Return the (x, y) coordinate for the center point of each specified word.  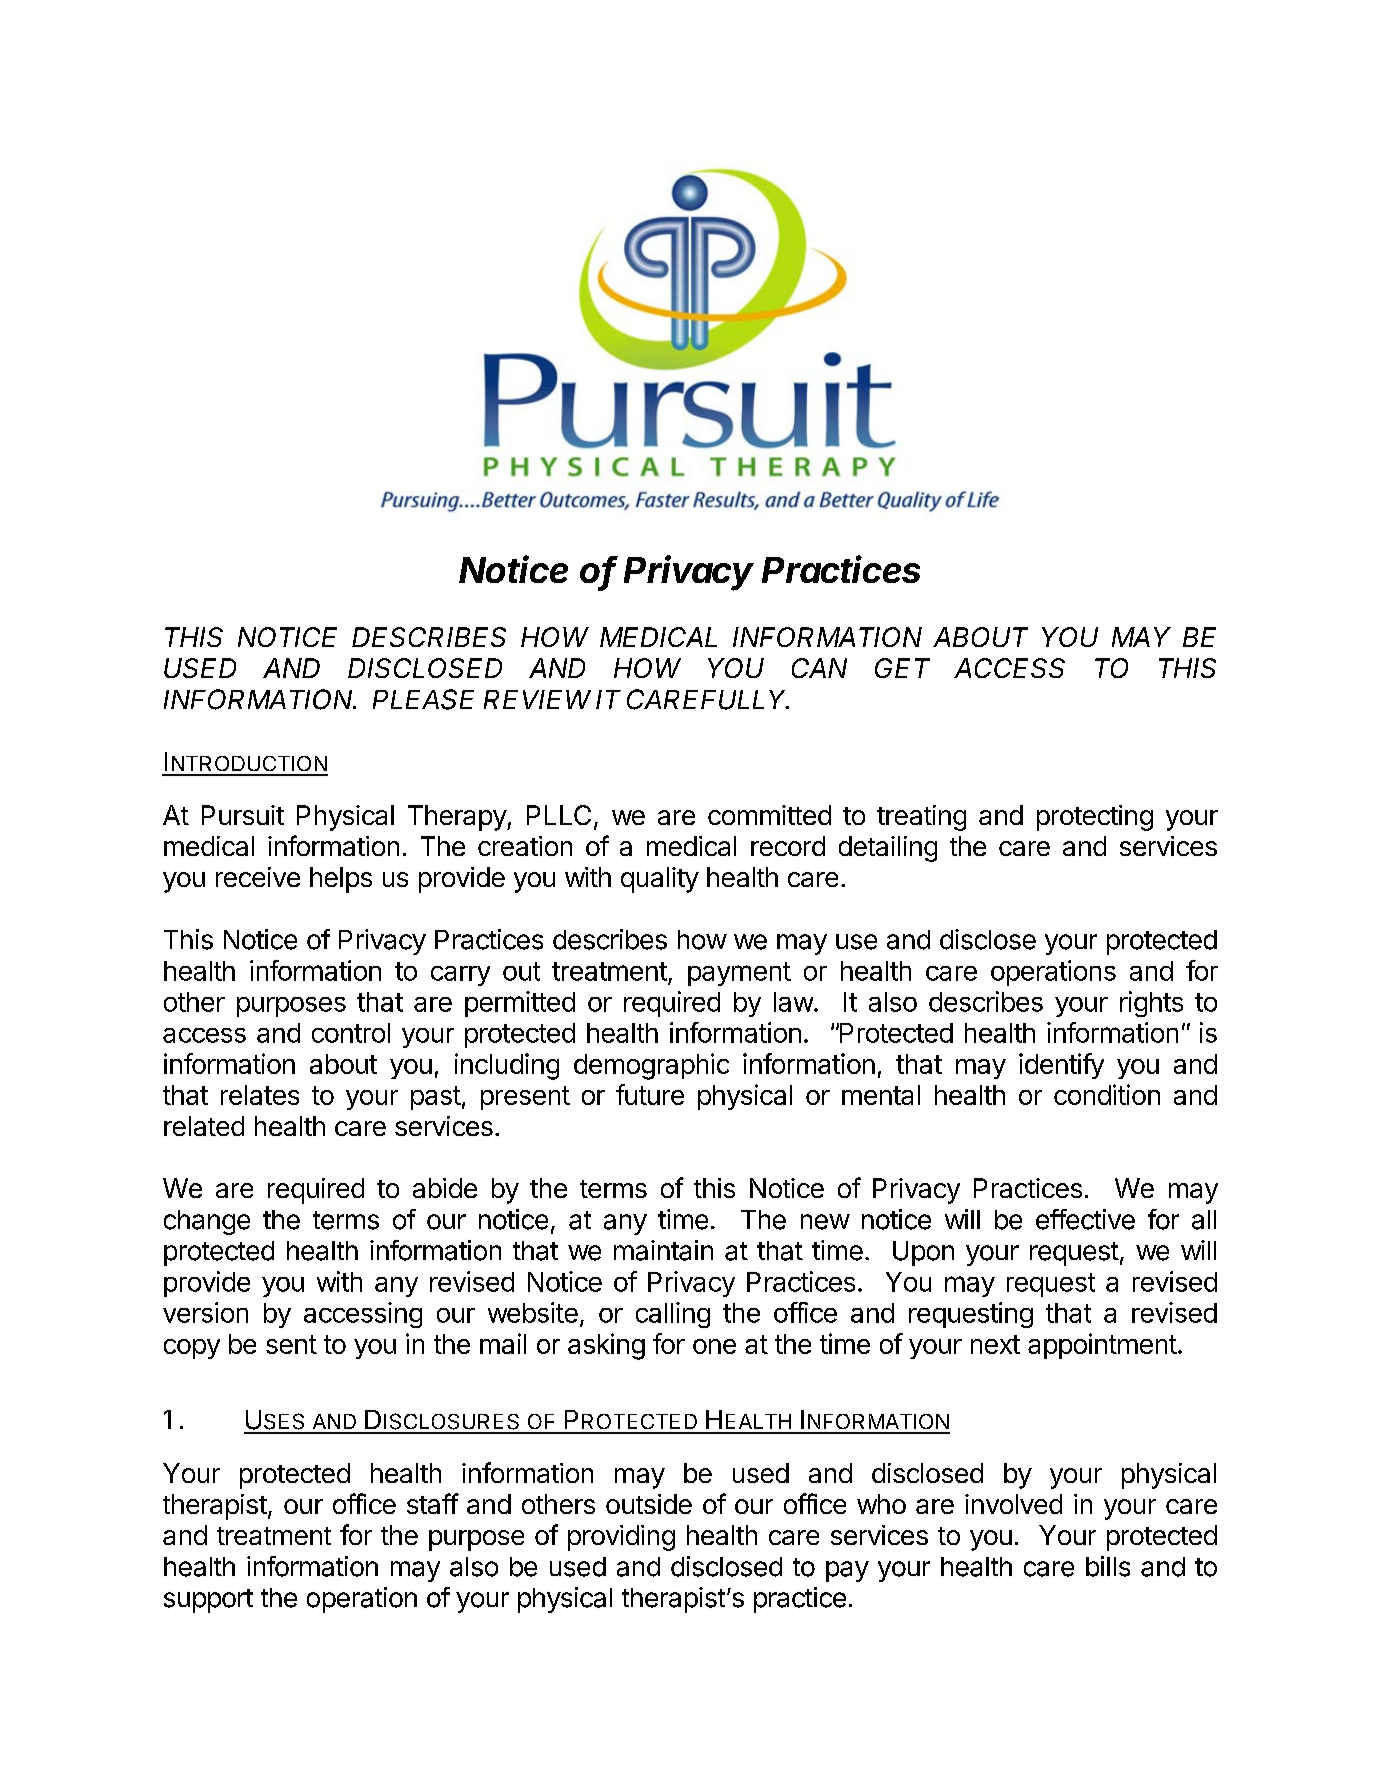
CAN (819, 668)
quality (660, 880)
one (714, 1346)
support (208, 1601)
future (650, 1094)
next (995, 1344)
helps (341, 880)
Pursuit (243, 815)
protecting (1095, 818)
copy (192, 1349)
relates (260, 1095)
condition (1107, 1094)
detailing (888, 849)
